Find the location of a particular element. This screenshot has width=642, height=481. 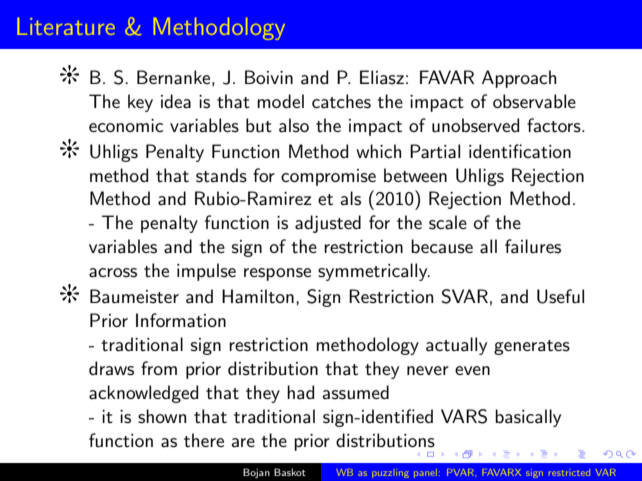

there is located at coordinates (204, 440).
